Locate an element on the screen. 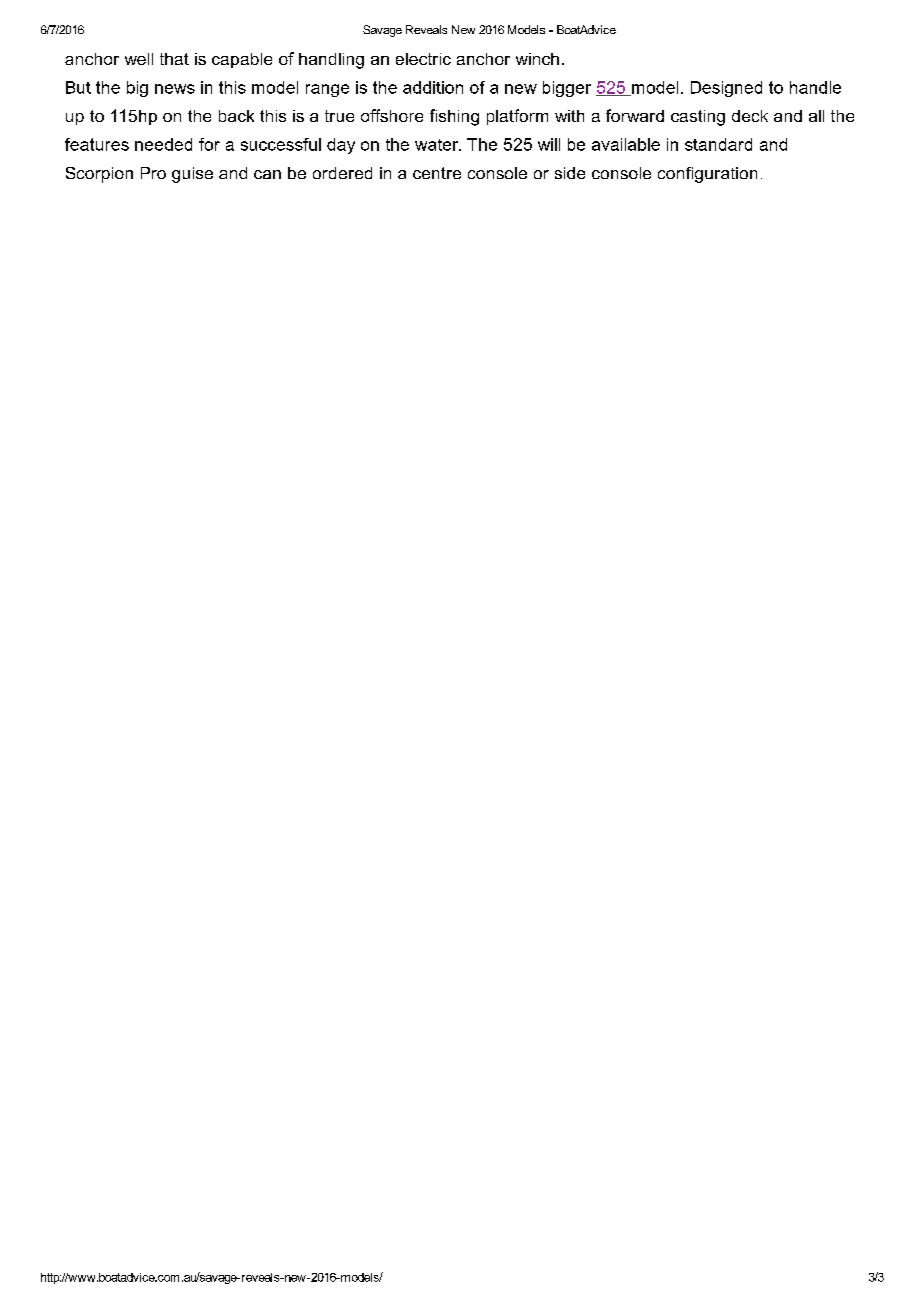  Pro is located at coordinates (153, 173).
